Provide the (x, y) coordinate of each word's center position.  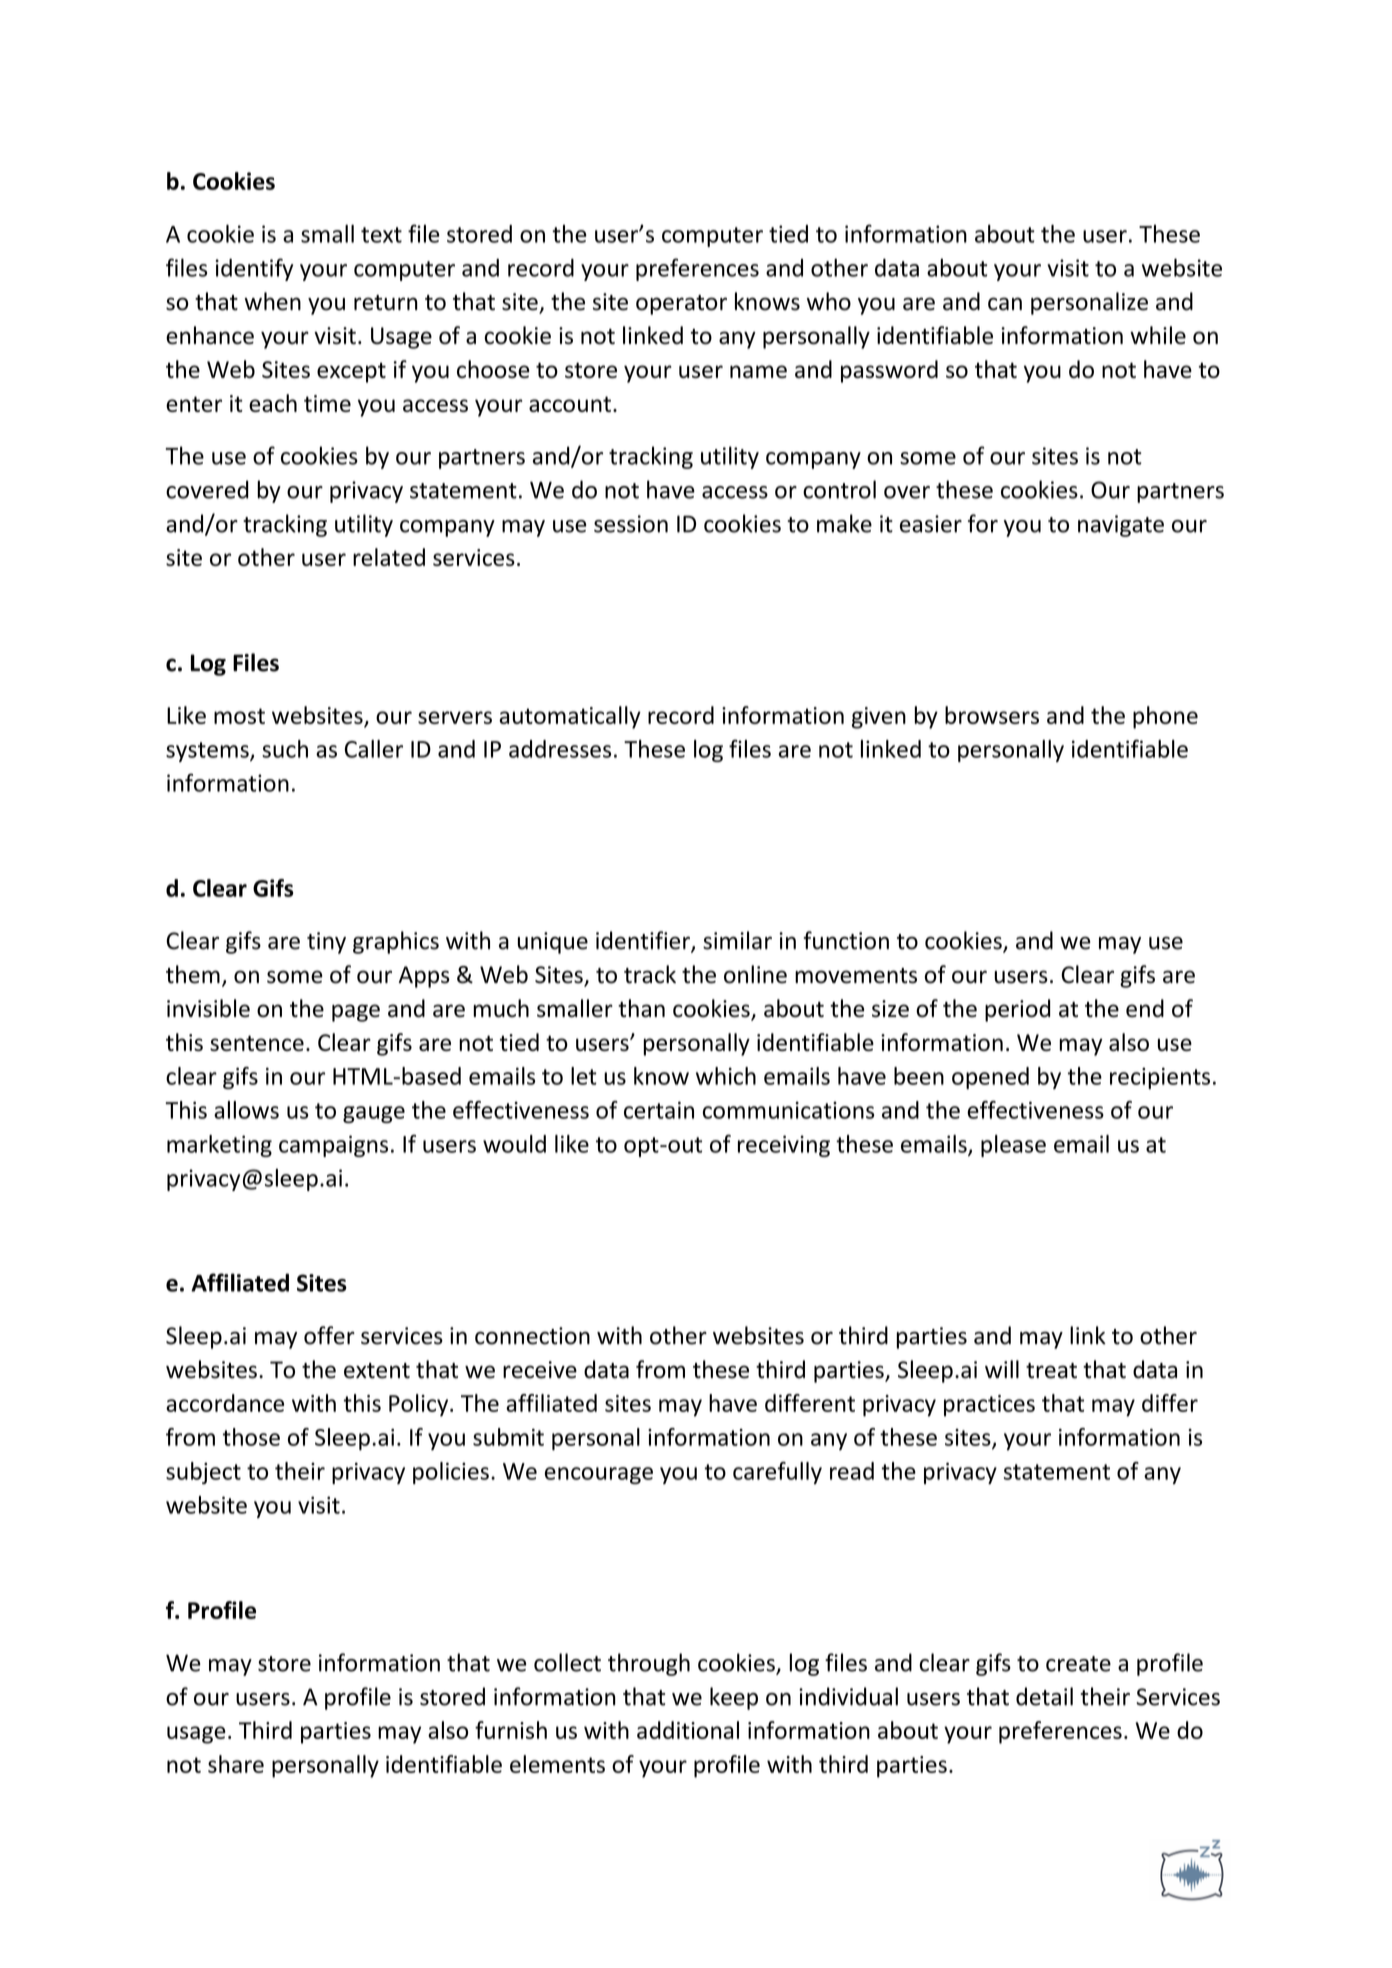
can (1005, 304)
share (236, 1764)
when (272, 301)
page (356, 1013)
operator (681, 305)
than (641, 1008)
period (1017, 1010)
